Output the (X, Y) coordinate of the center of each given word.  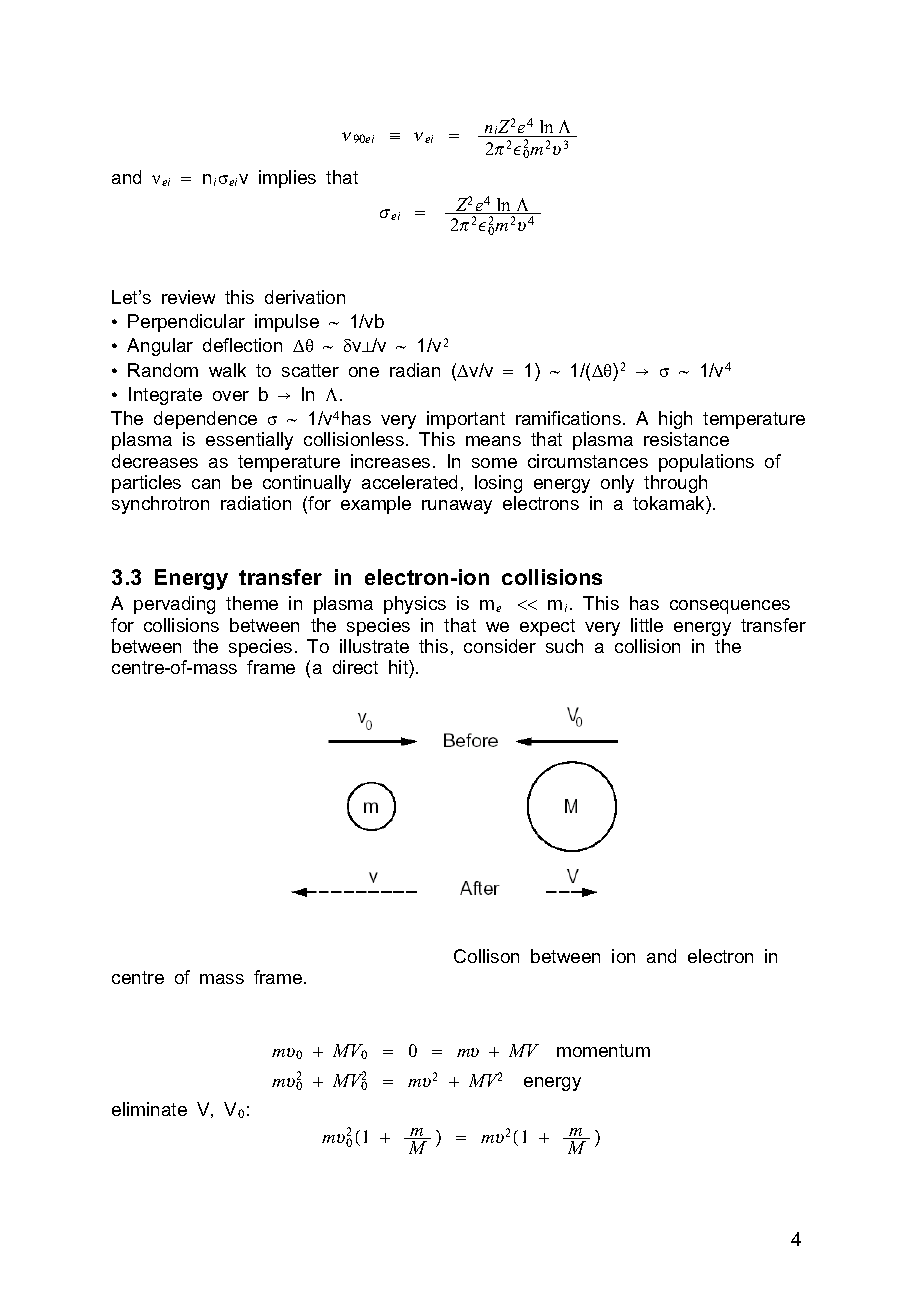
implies (287, 179)
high (675, 420)
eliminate (149, 1109)
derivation (305, 297)
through (675, 484)
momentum (603, 1050)
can (206, 484)
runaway (457, 507)
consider (500, 646)
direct (355, 667)
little (647, 625)
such (564, 646)
